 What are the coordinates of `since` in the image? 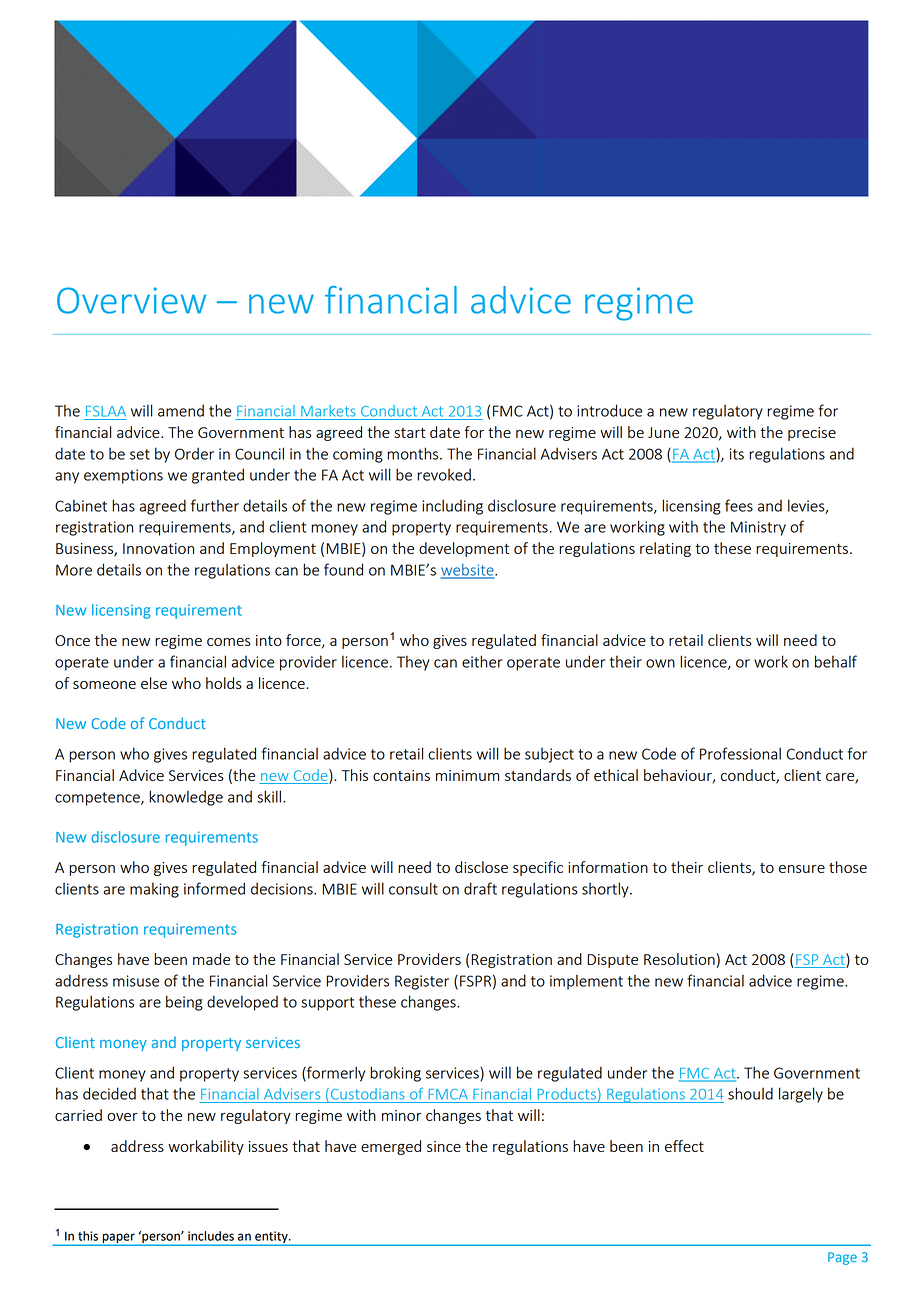 It's located at (444, 1146).
